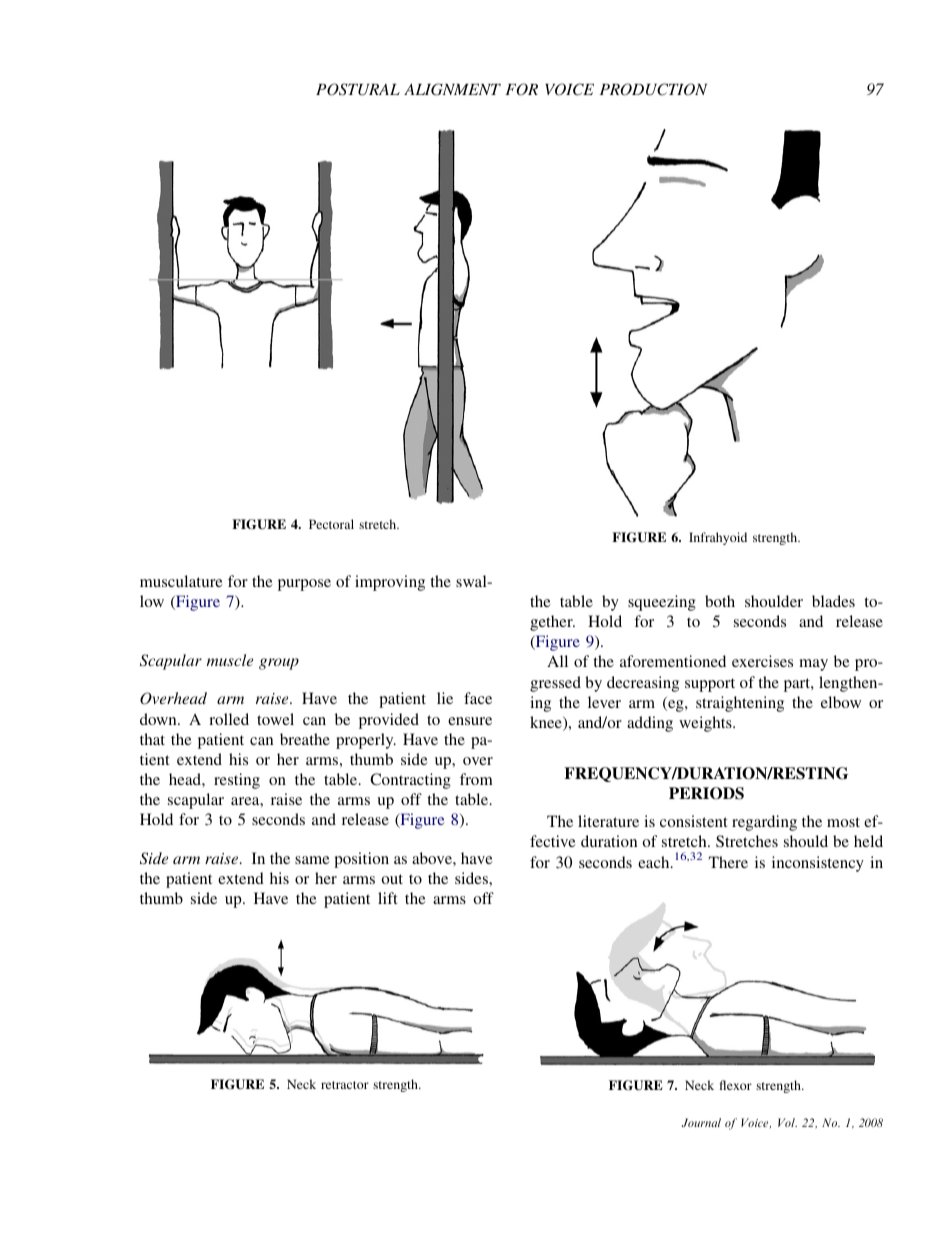  I want to click on ALIGNMENT, so click(452, 89).
